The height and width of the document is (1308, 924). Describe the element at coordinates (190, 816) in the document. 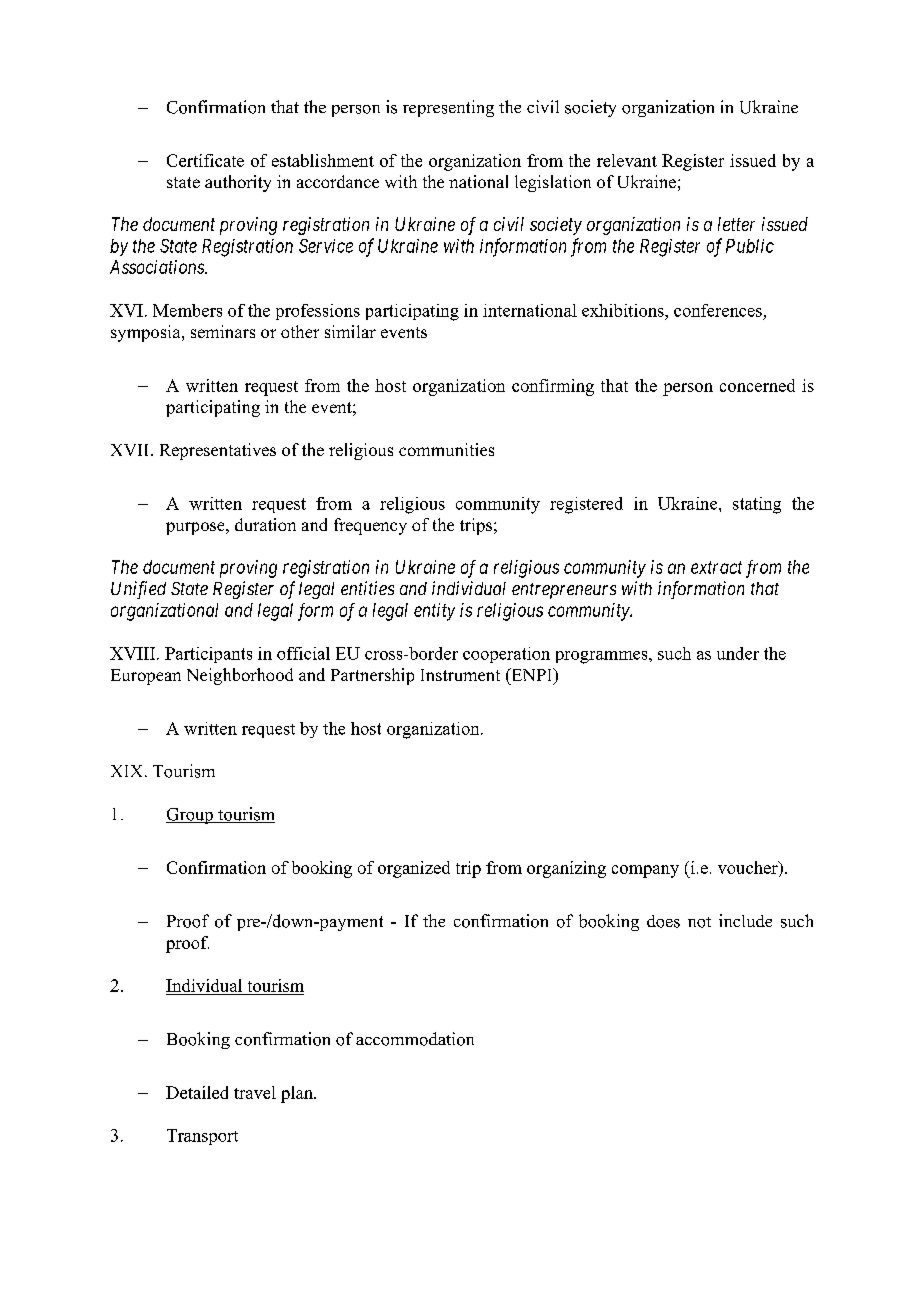

I see `Group` at that location.
